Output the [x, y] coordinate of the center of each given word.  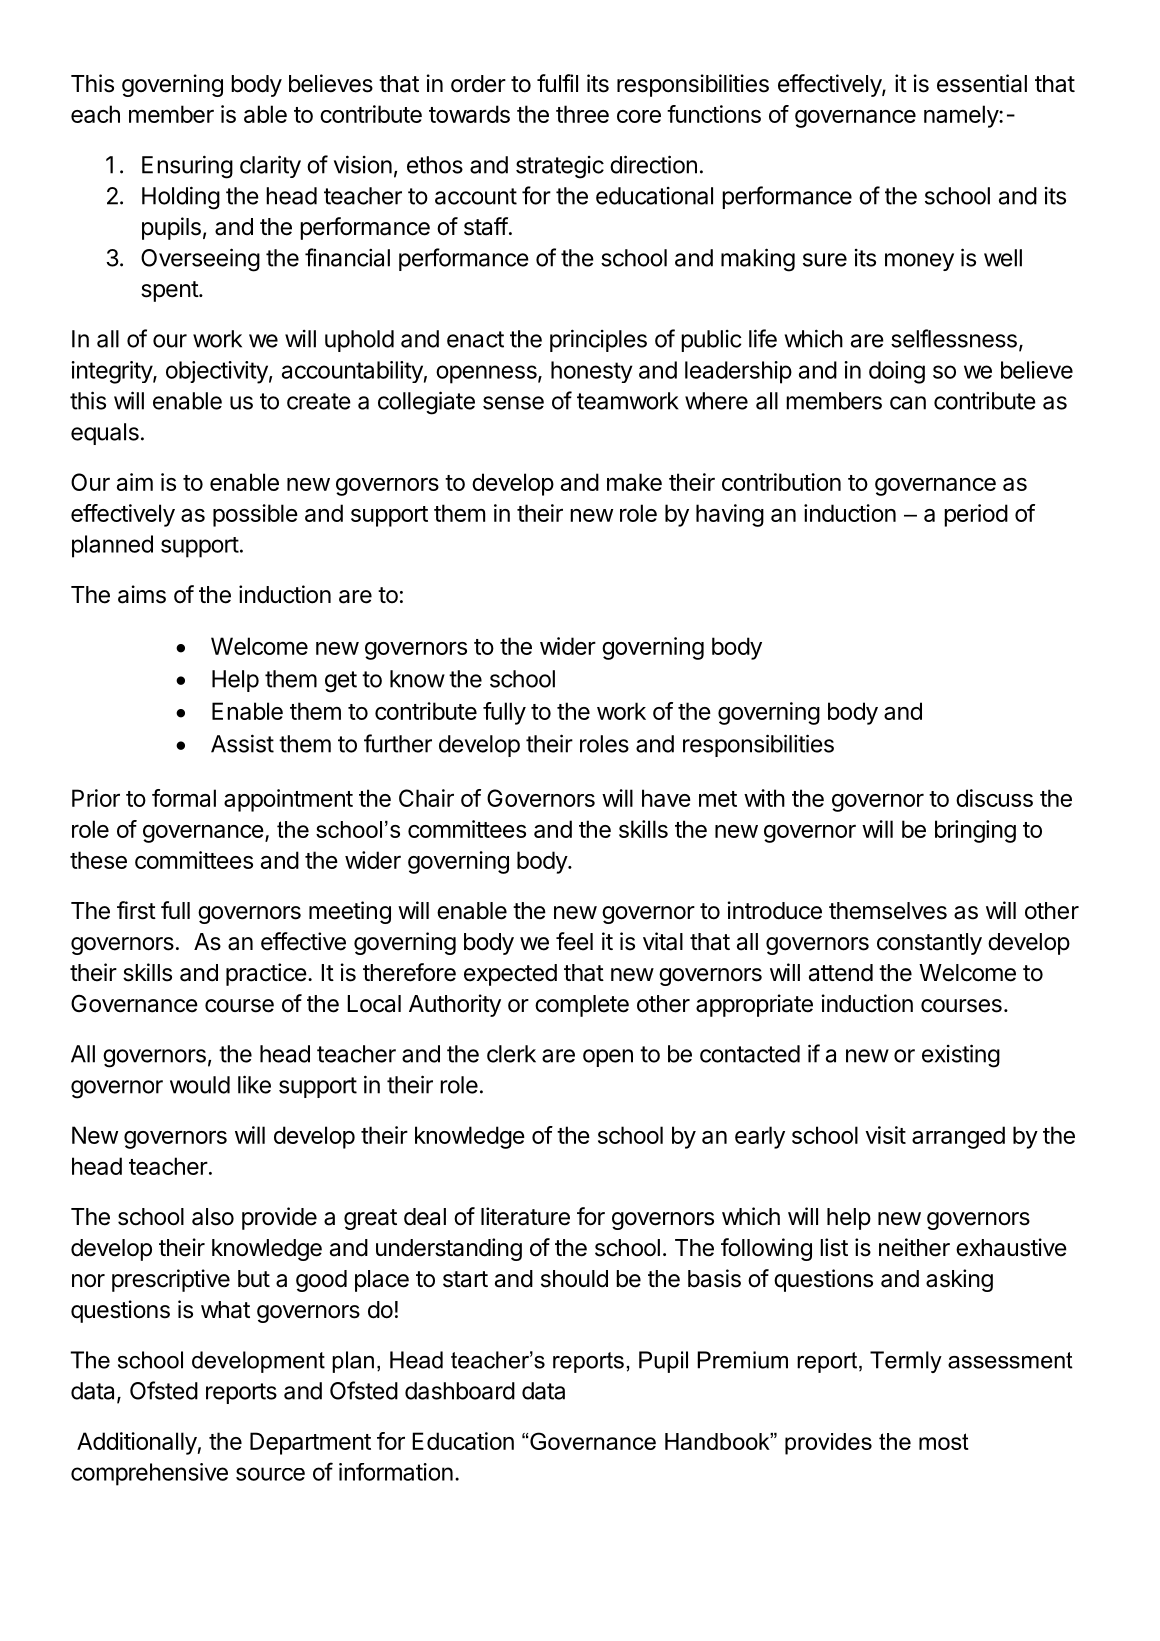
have [666, 798]
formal [184, 798]
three [582, 114]
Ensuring [187, 167]
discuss [994, 798]
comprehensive [149, 1474]
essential [982, 83]
